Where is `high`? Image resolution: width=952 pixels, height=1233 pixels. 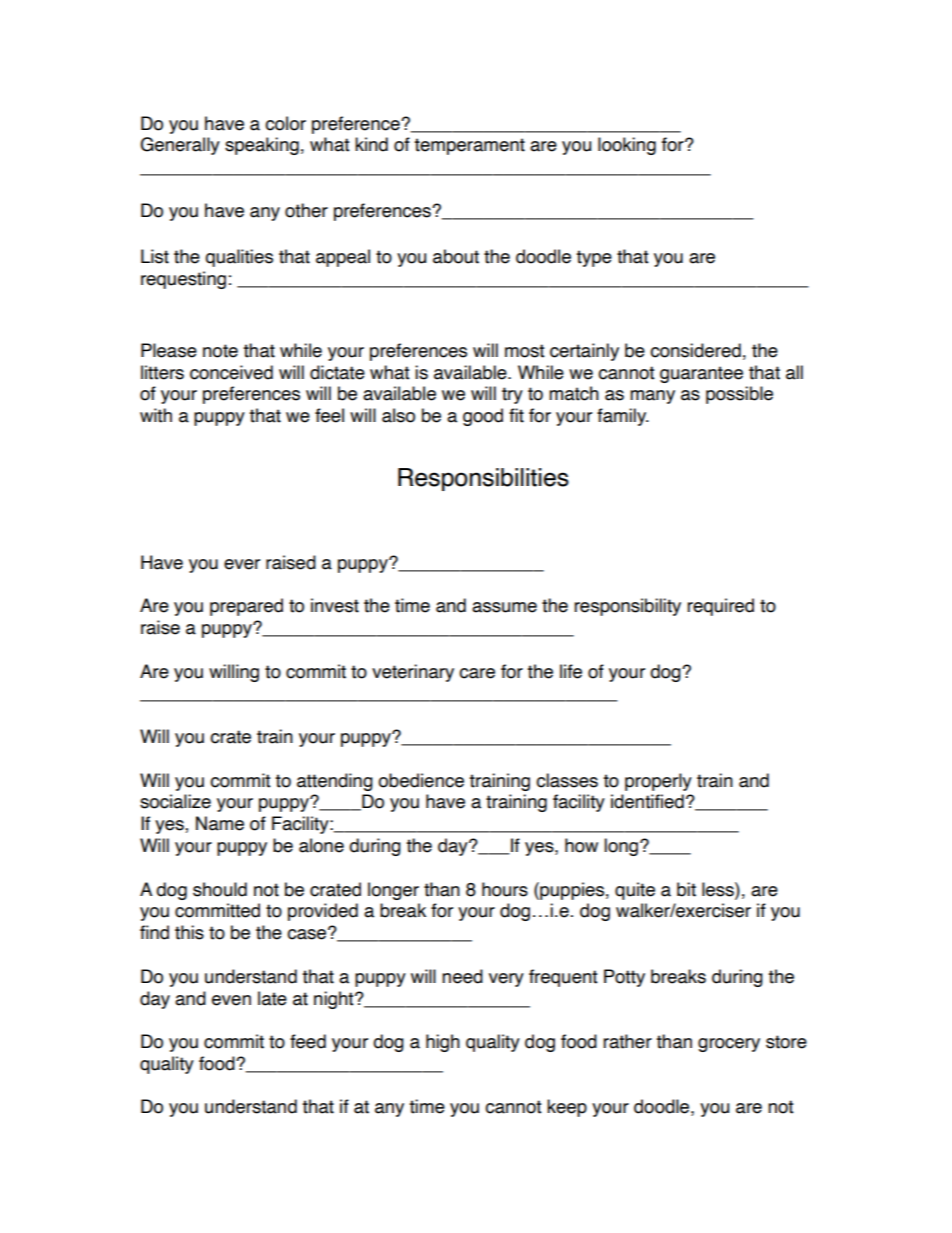 high is located at coordinates (443, 1043).
